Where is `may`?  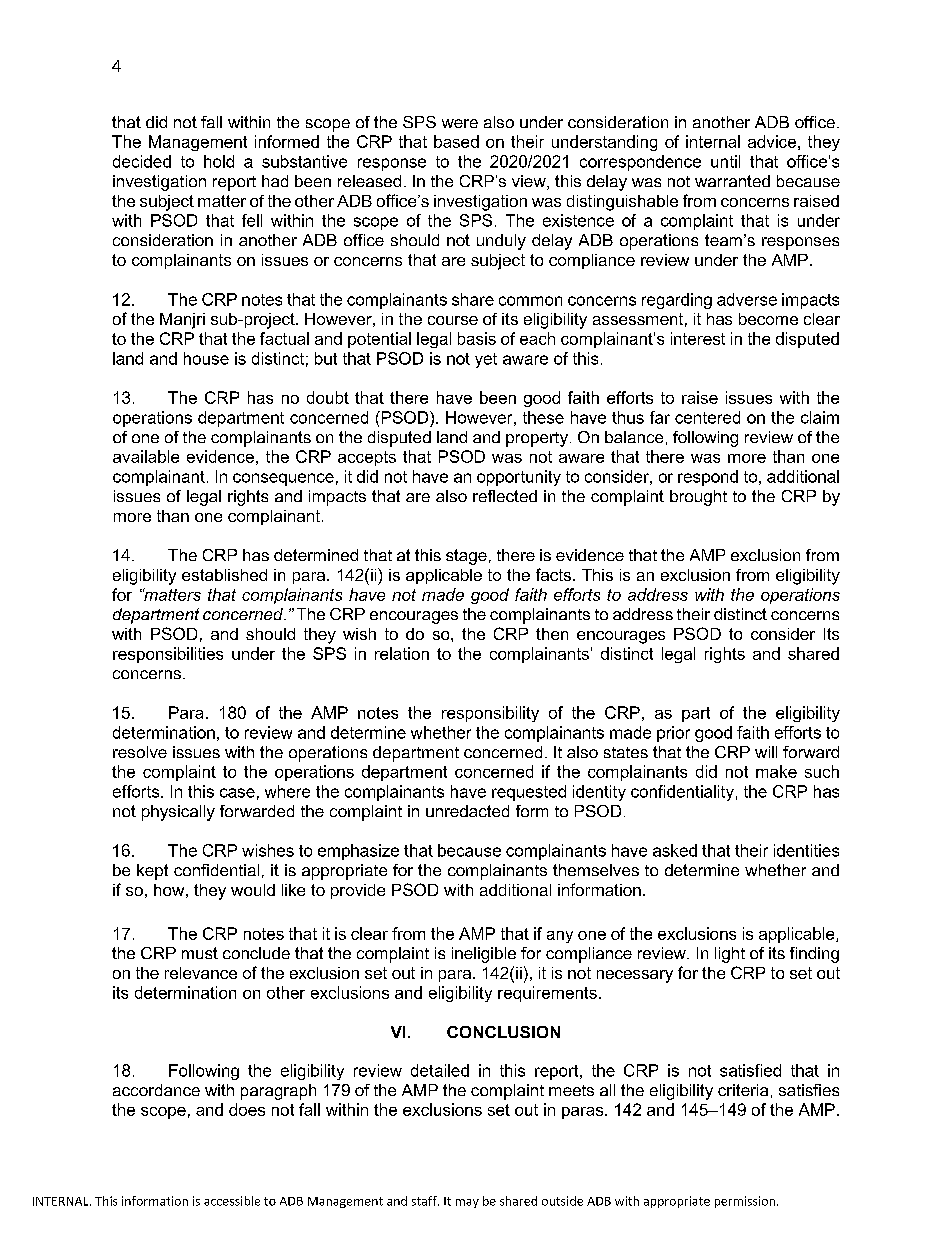
may is located at coordinates (467, 1203).
